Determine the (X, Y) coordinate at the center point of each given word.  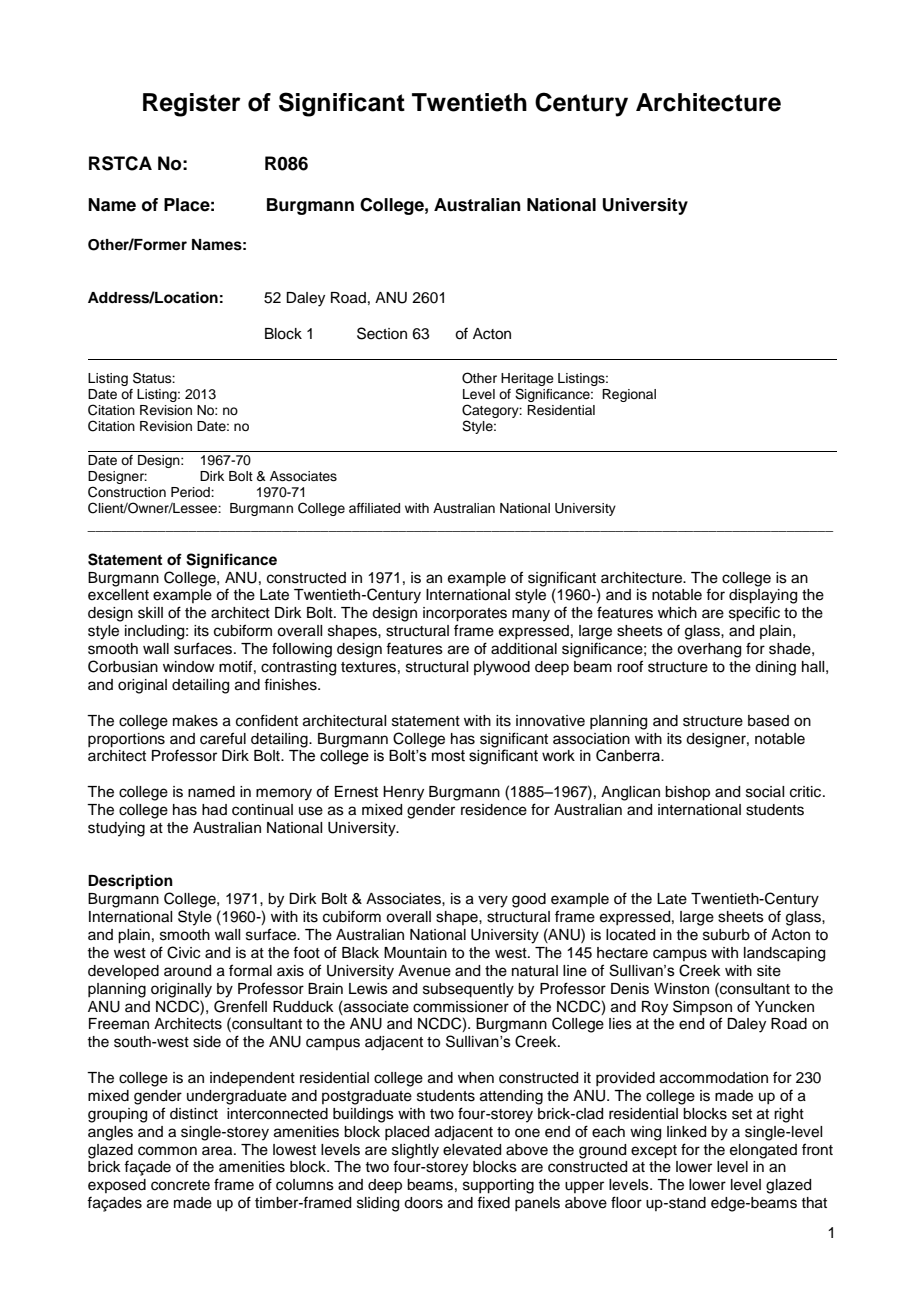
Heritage (527, 381)
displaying (763, 596)
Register (192, 105)
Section (382, 333)
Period (191, 492)
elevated (472, 1150)
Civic (183, 952)
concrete (180, 1185)
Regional (629, 395)
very (493, 901)
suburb (726, 935)
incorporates (465, 614)
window (189, 666)
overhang (709, 650)
